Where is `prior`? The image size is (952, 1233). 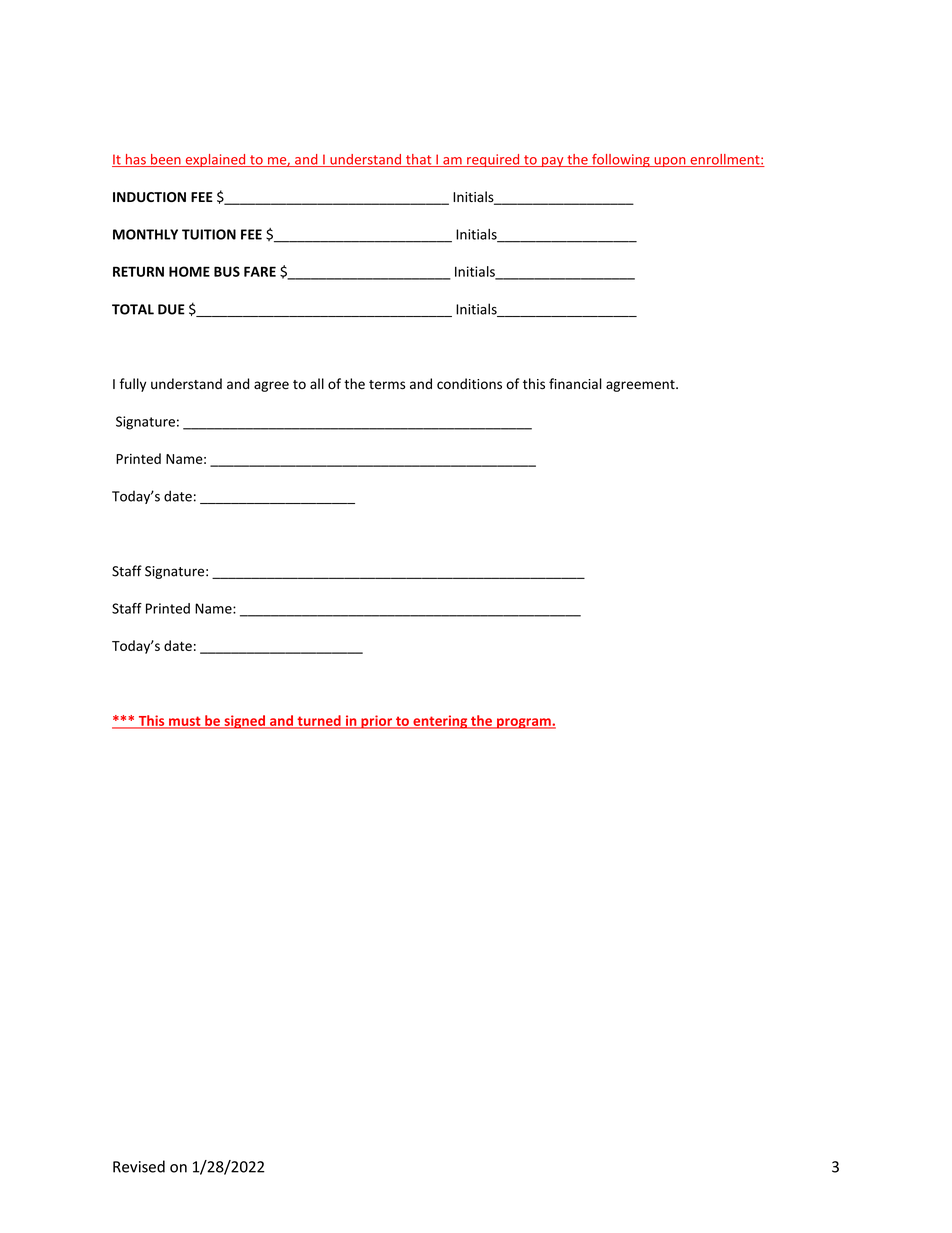
prior is located at coordinates (376, 722).
